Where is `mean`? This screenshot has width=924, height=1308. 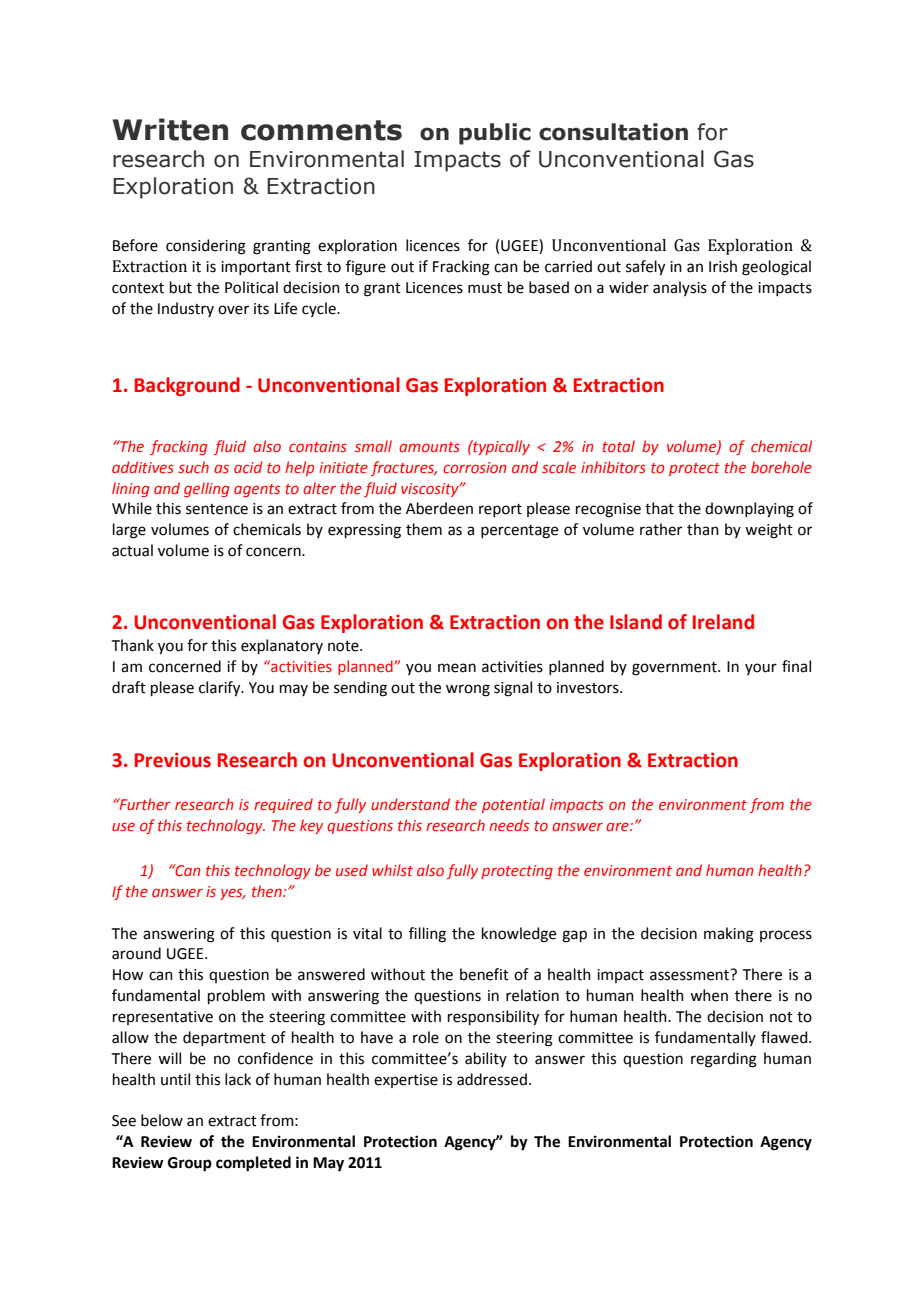 mean is located at coordinates (457, 668).
